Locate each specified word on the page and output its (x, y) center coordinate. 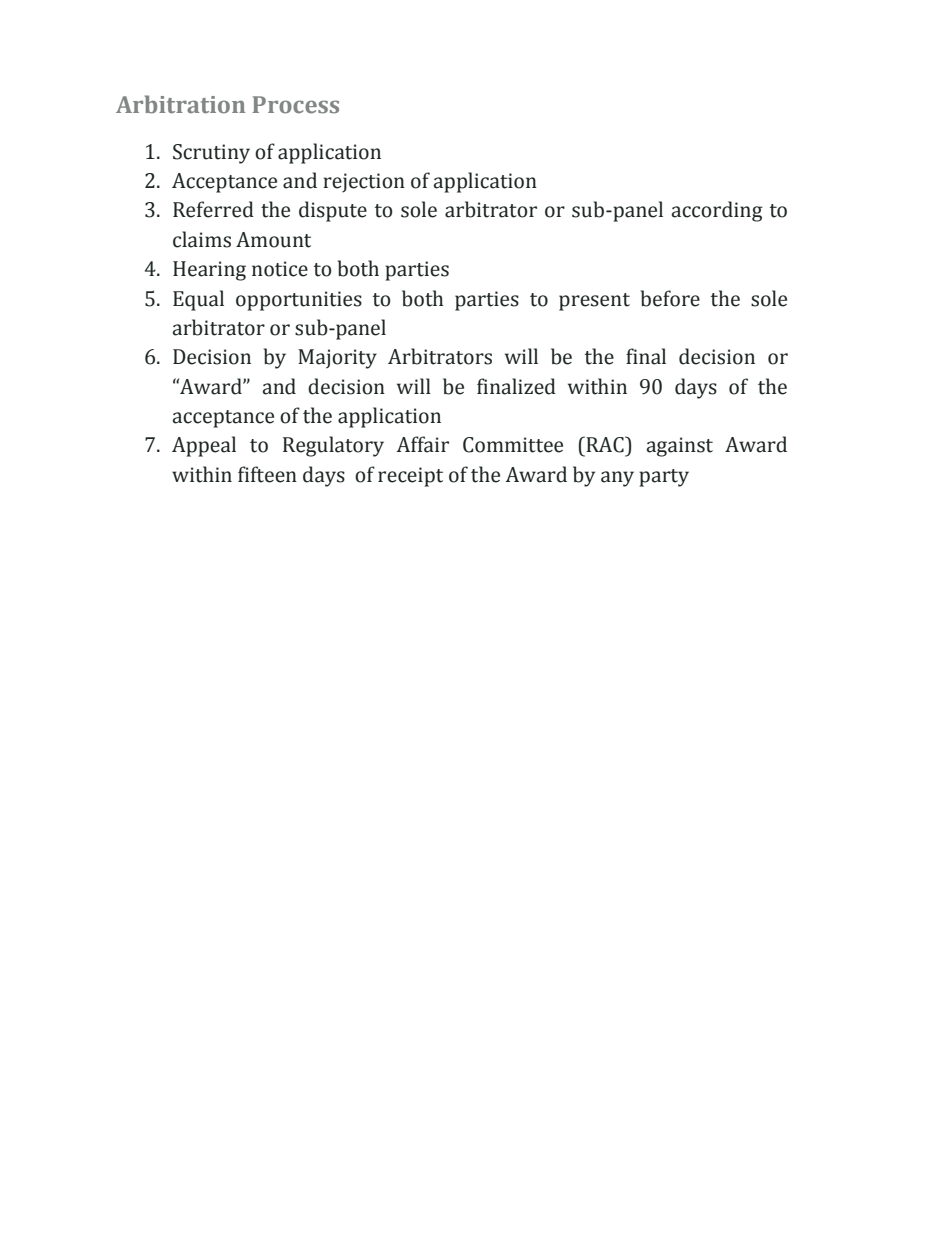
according (717, 211)
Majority (337, 359)
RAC (605, 444)
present (594, 302)
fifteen (267, 474)
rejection (364, 182)
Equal (198, 300)
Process (295, 105)
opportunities (299, 301)
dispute (333, 211)
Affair (423, 444)
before (670, 298)
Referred (213, 209)
